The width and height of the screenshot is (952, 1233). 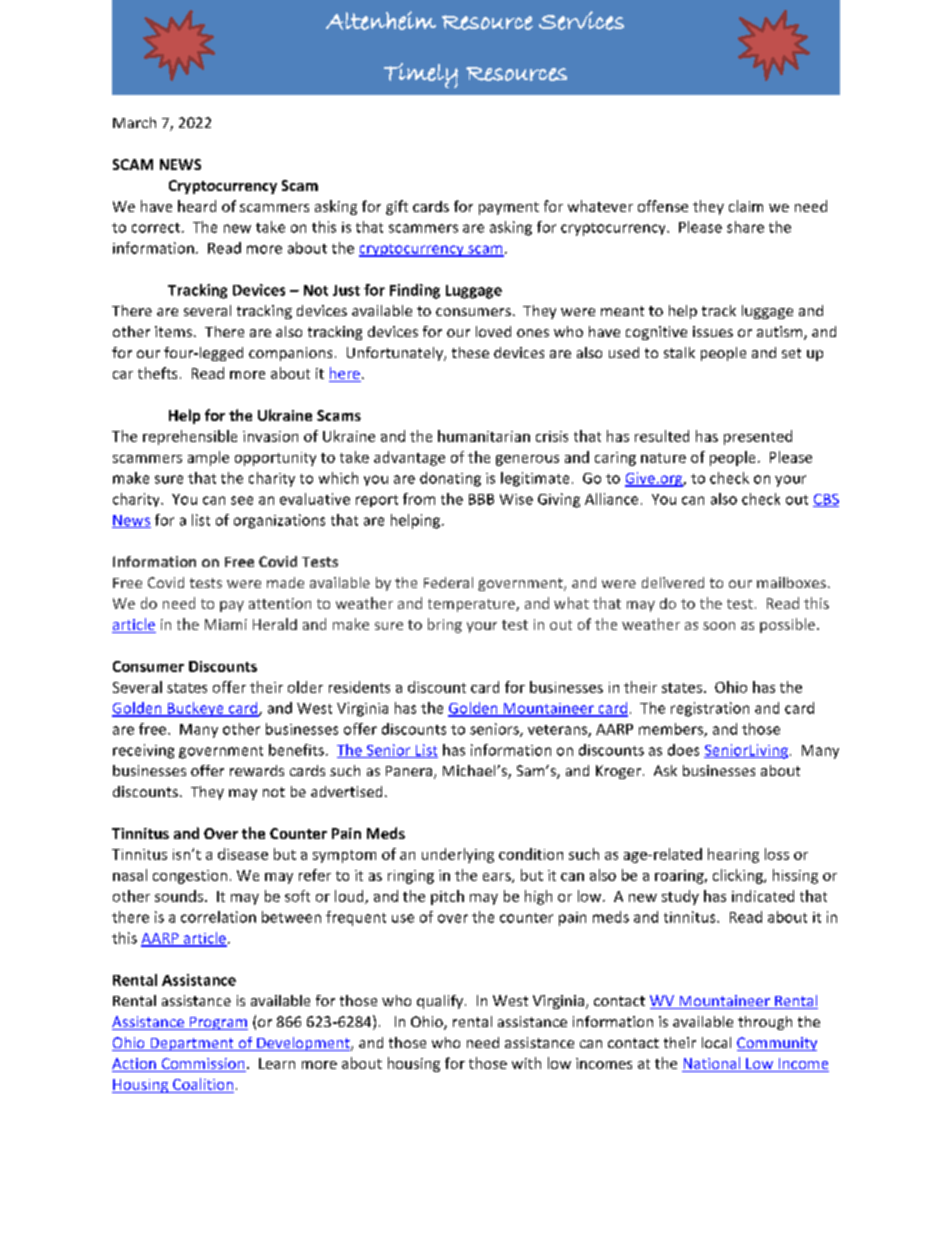 I want to click on Federal, so click(x=448, y=582).
